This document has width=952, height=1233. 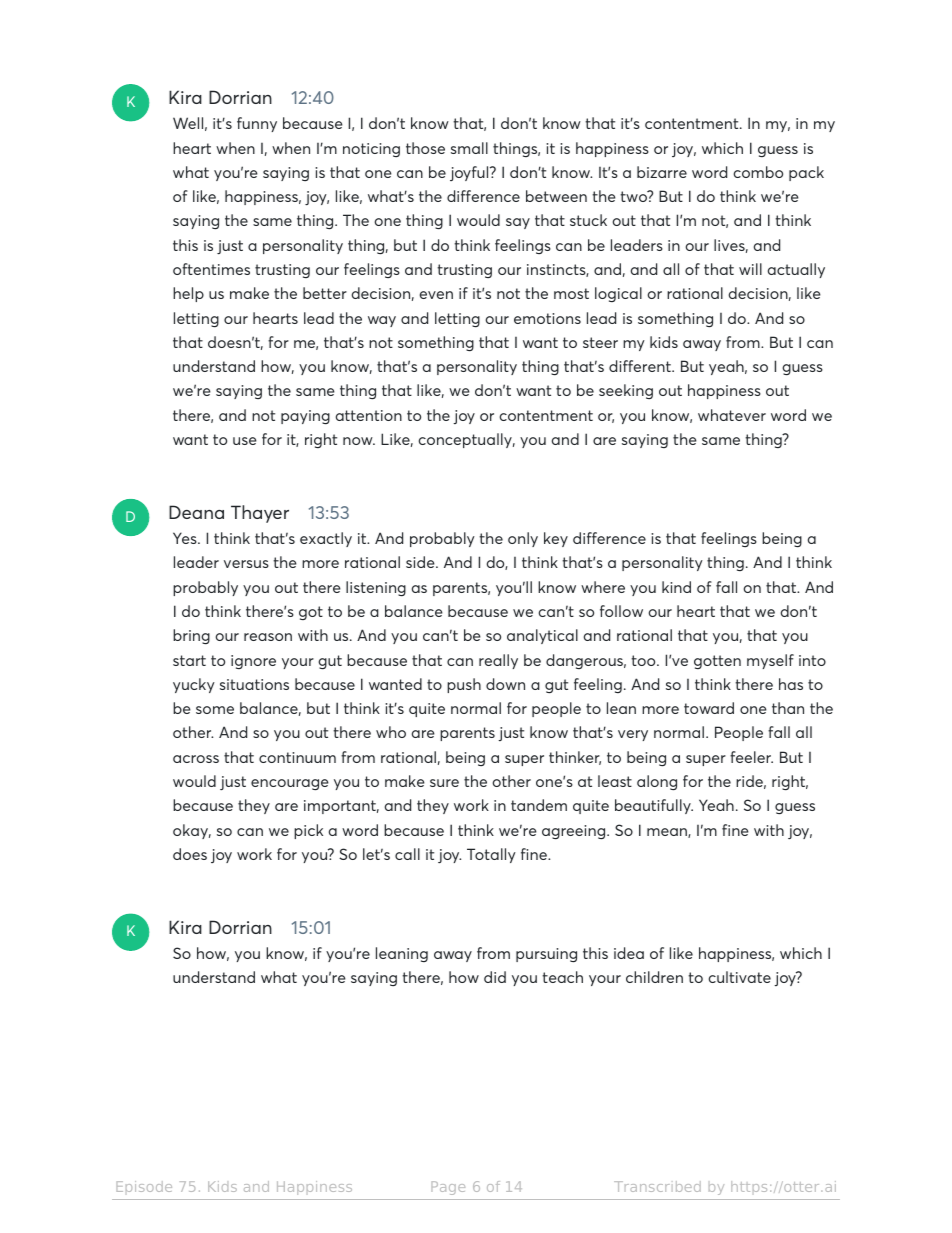 What do you see at coordinates (469, 148) in the document?
I see `small` at bounding box center [469, 148].
